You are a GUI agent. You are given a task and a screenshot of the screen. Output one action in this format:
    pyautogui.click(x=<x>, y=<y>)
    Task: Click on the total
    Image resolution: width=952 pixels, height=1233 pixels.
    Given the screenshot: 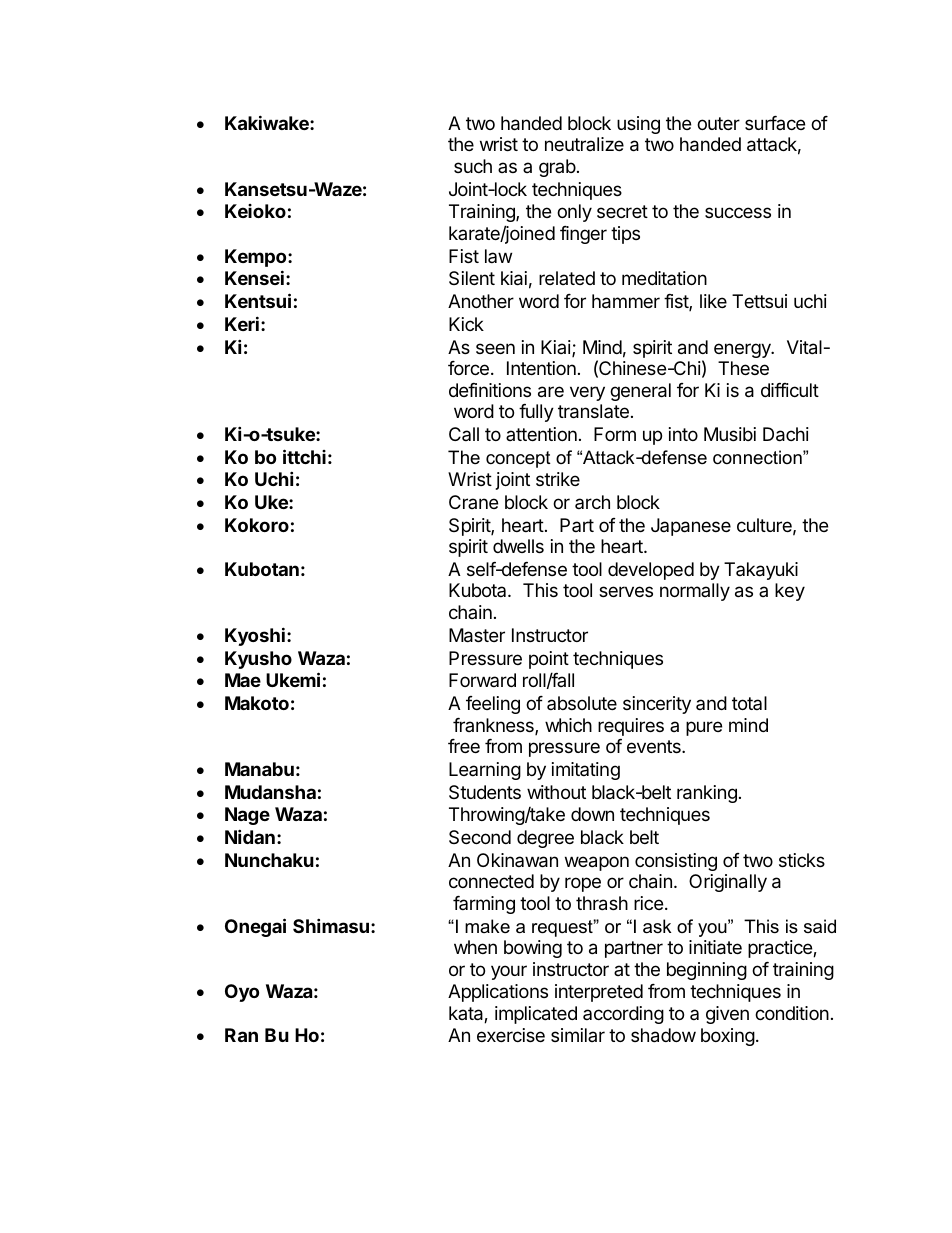 What is the action you would take?
    pyautogui.click(x=749, y=703)
